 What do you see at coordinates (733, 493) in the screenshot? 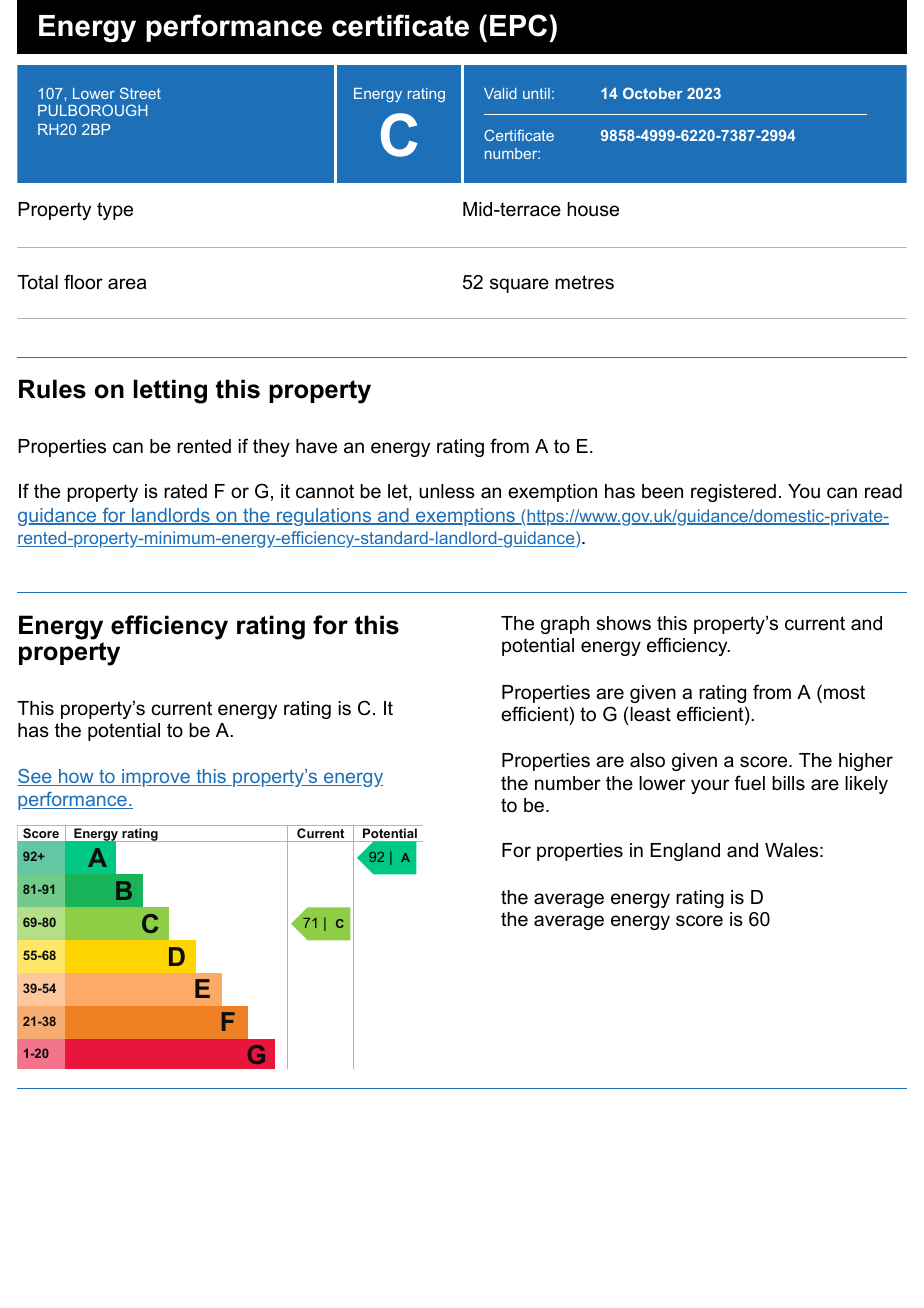
I see `registered` at bounding box center [733, 493].
